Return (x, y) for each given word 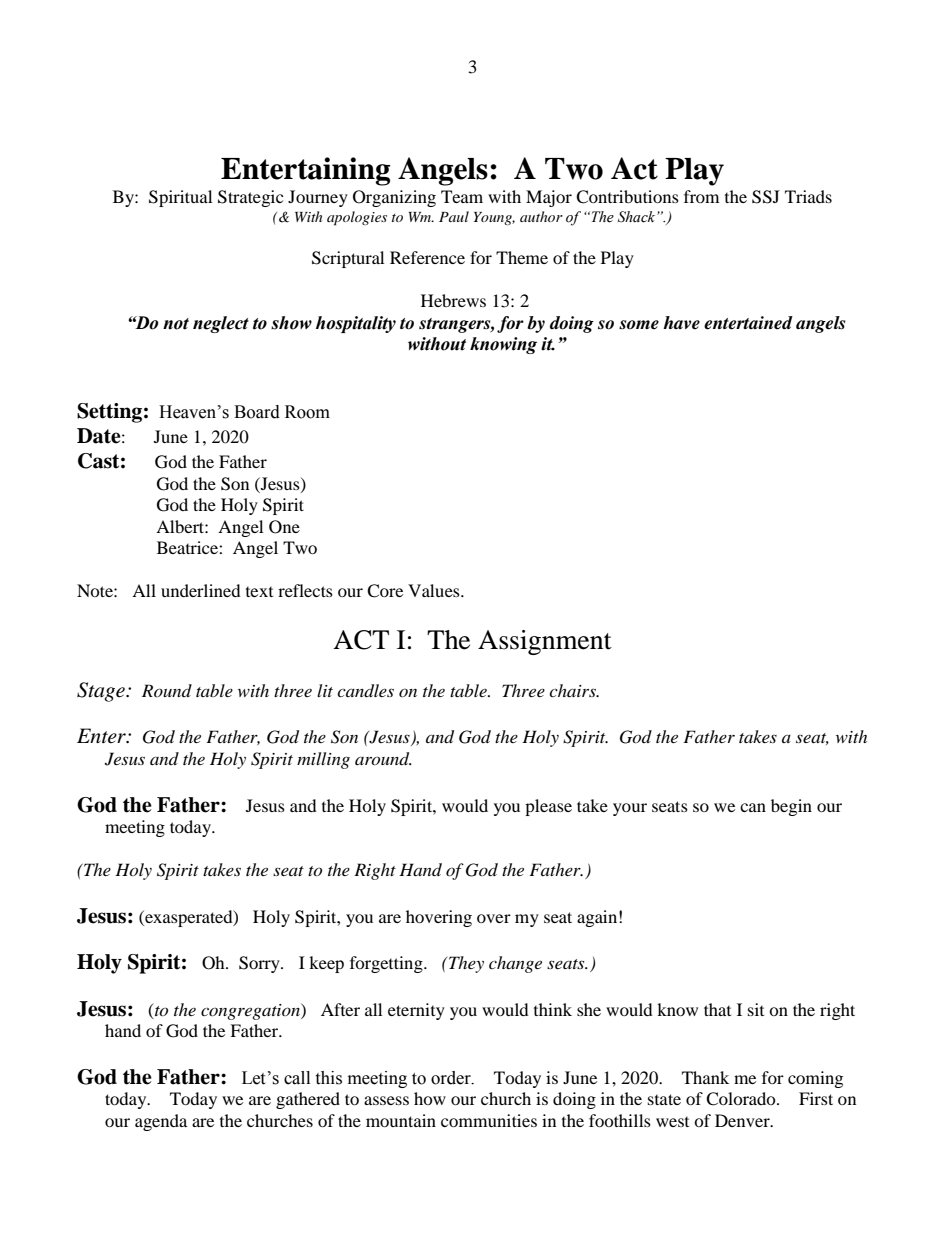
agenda (161, 1122)
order (452, 1078)
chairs (573, 690)
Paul (454, 216)
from (701, 196)
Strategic (250, 198)
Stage (102, 692)
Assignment (545, 642)
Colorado (742, 1099)
